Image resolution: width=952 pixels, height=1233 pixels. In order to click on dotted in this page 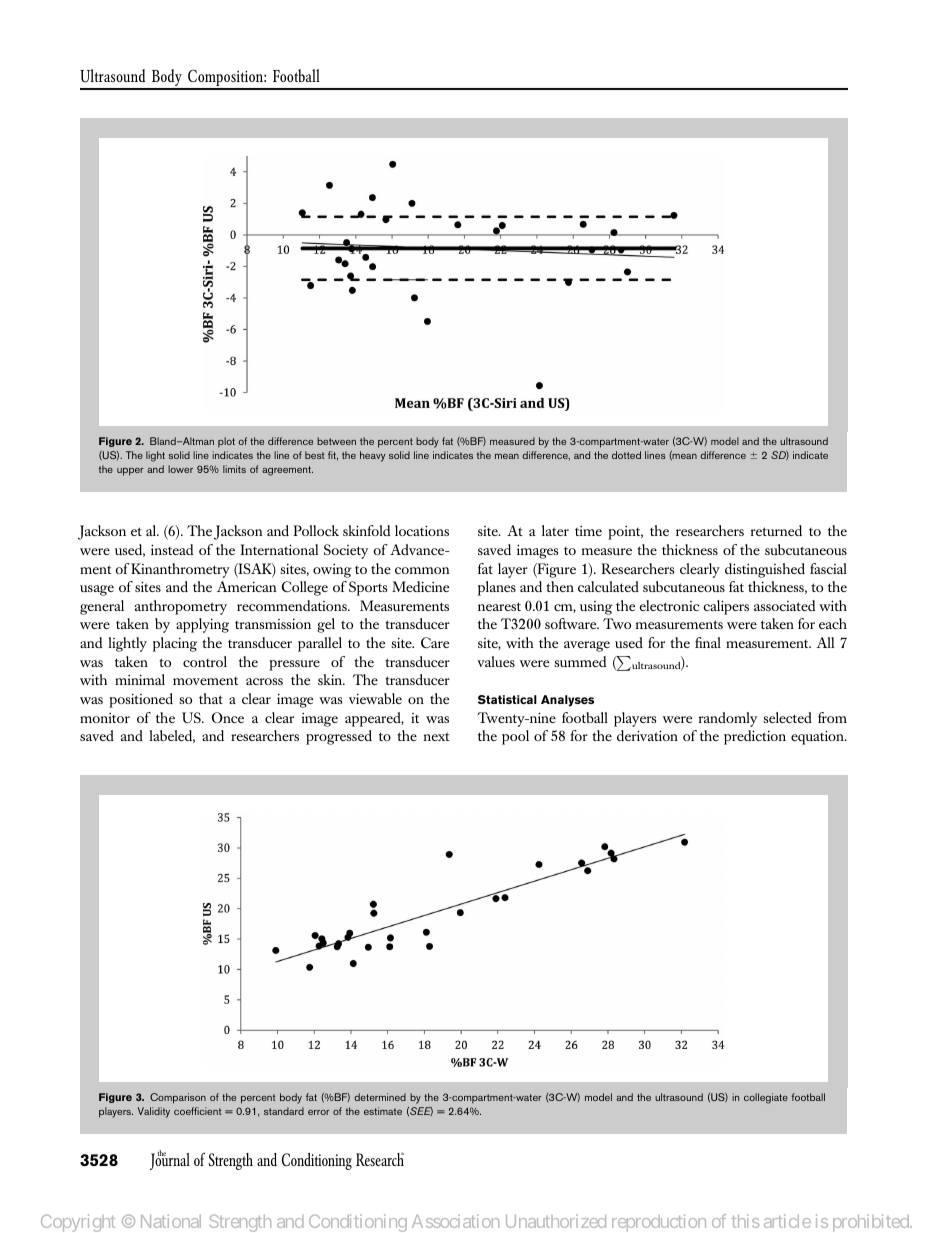, I will do `click(626, 455)`.
